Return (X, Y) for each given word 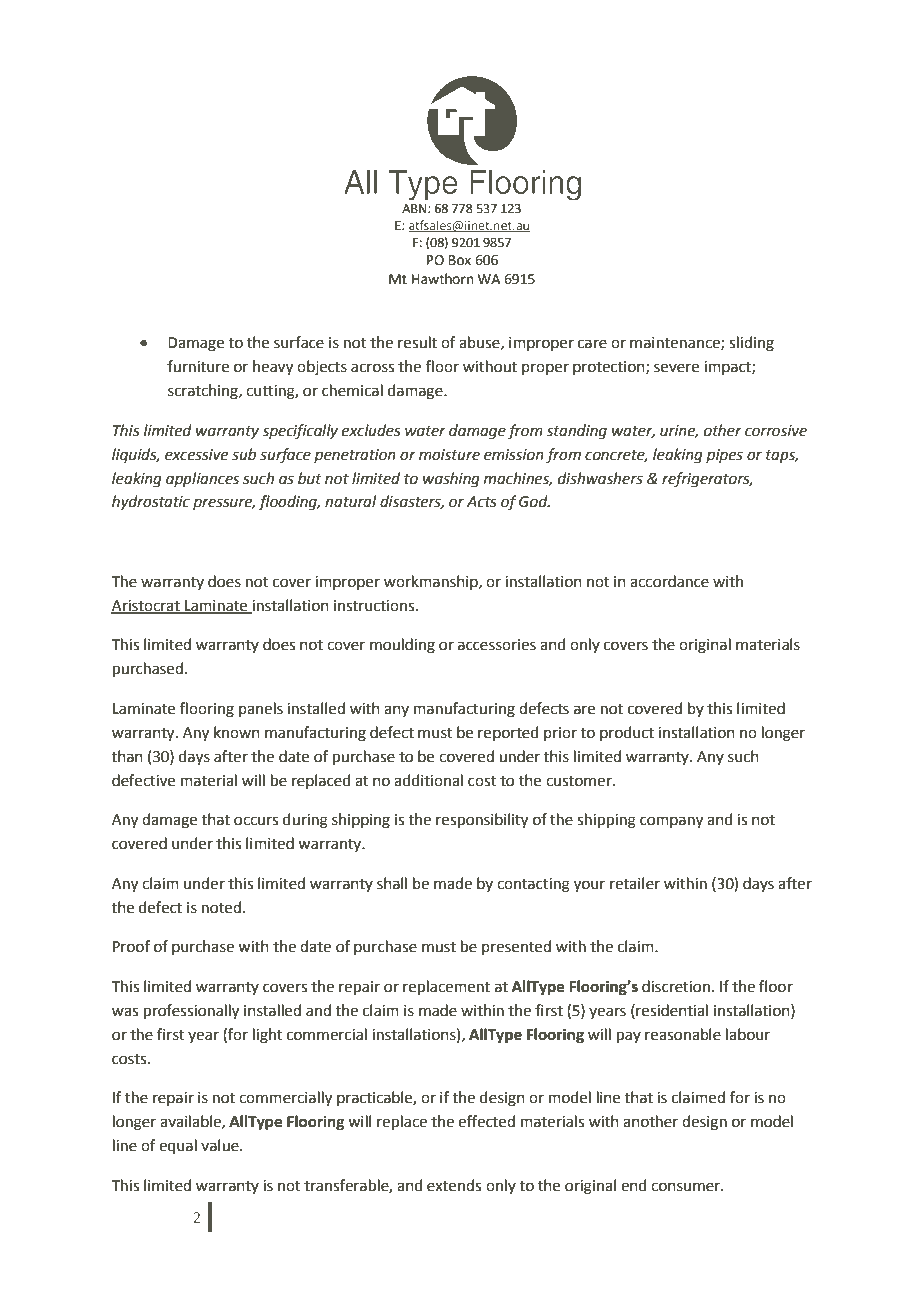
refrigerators (707, 480)
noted (221, 907)
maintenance (676, 343)
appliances (202, 479)
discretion (676, 986)
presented (516, 947)
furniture (198, 366)
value (221, 1145)
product (627, 733)
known (237, 732)
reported (508, 733)
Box (460, 260)
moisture (449, 455)
